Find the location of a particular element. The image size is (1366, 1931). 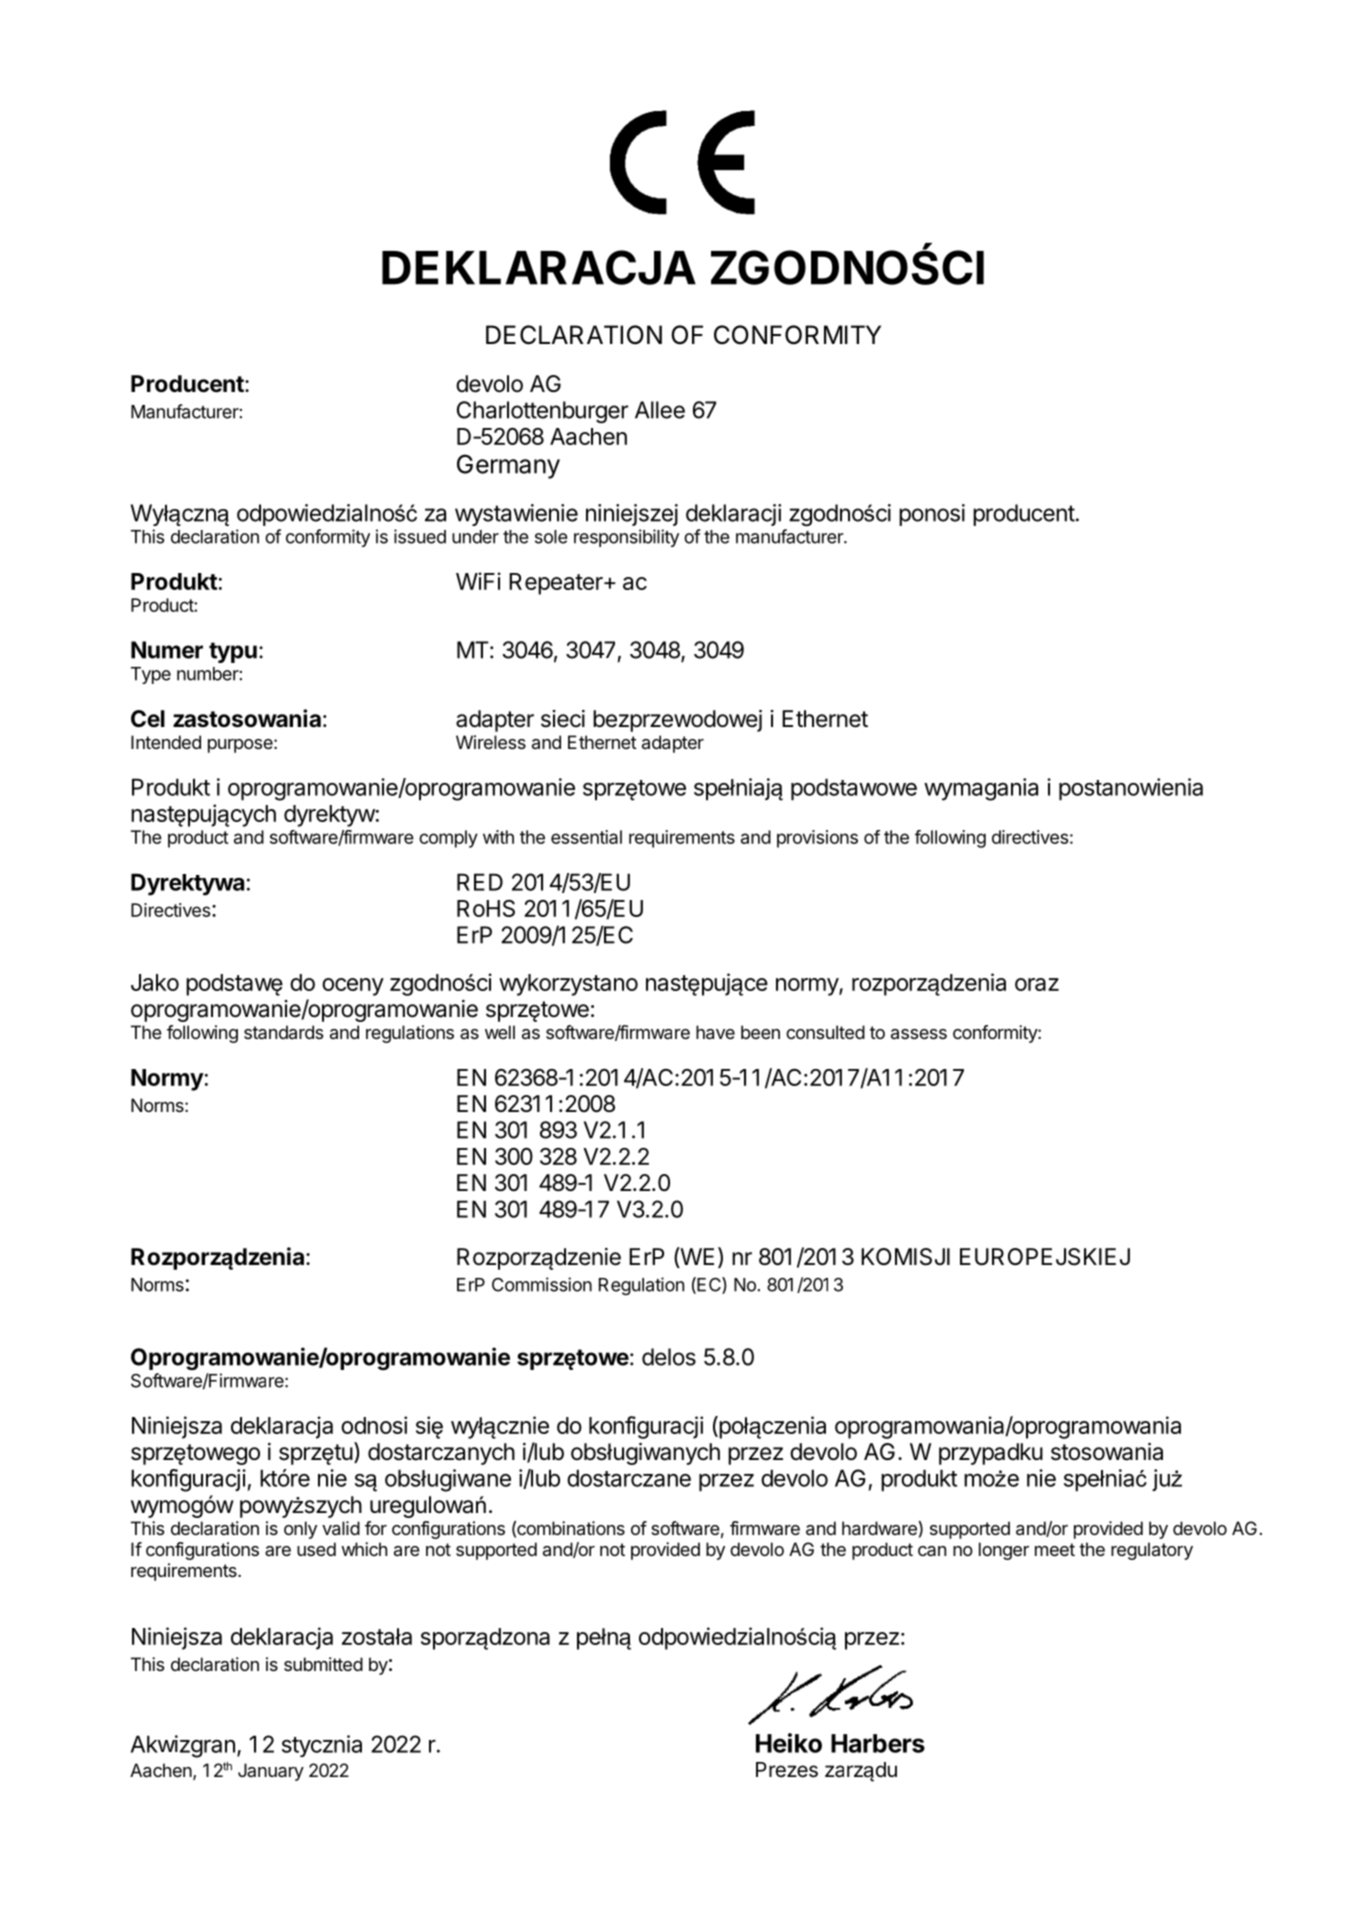

provisions is located at coordinates (817, 839).
